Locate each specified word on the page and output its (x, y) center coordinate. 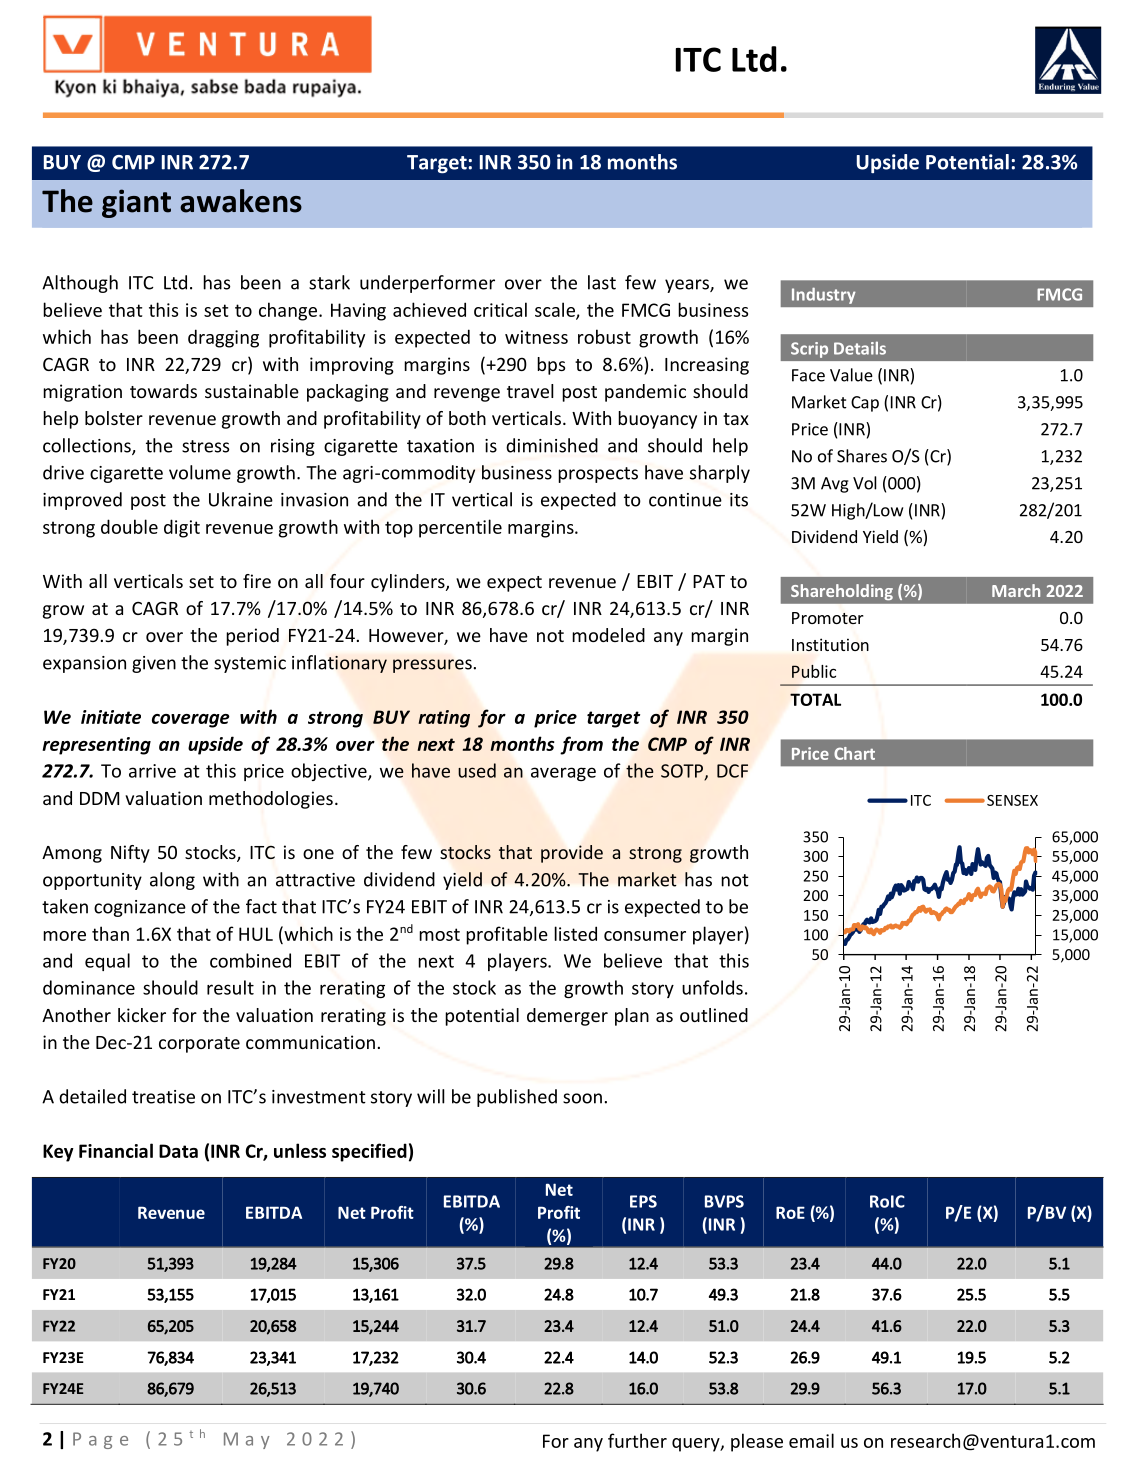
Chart (854, 753)
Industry (824, 296)
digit (182, 528)
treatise (163, 1097)
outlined (714, 1015)
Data (178, 1151)
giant (136, 203)
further (637, 1440)
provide (572, 854)
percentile (460, 528)
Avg (835, 485)
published (517, 1098)
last (602, 282)
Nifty (130, 854)
